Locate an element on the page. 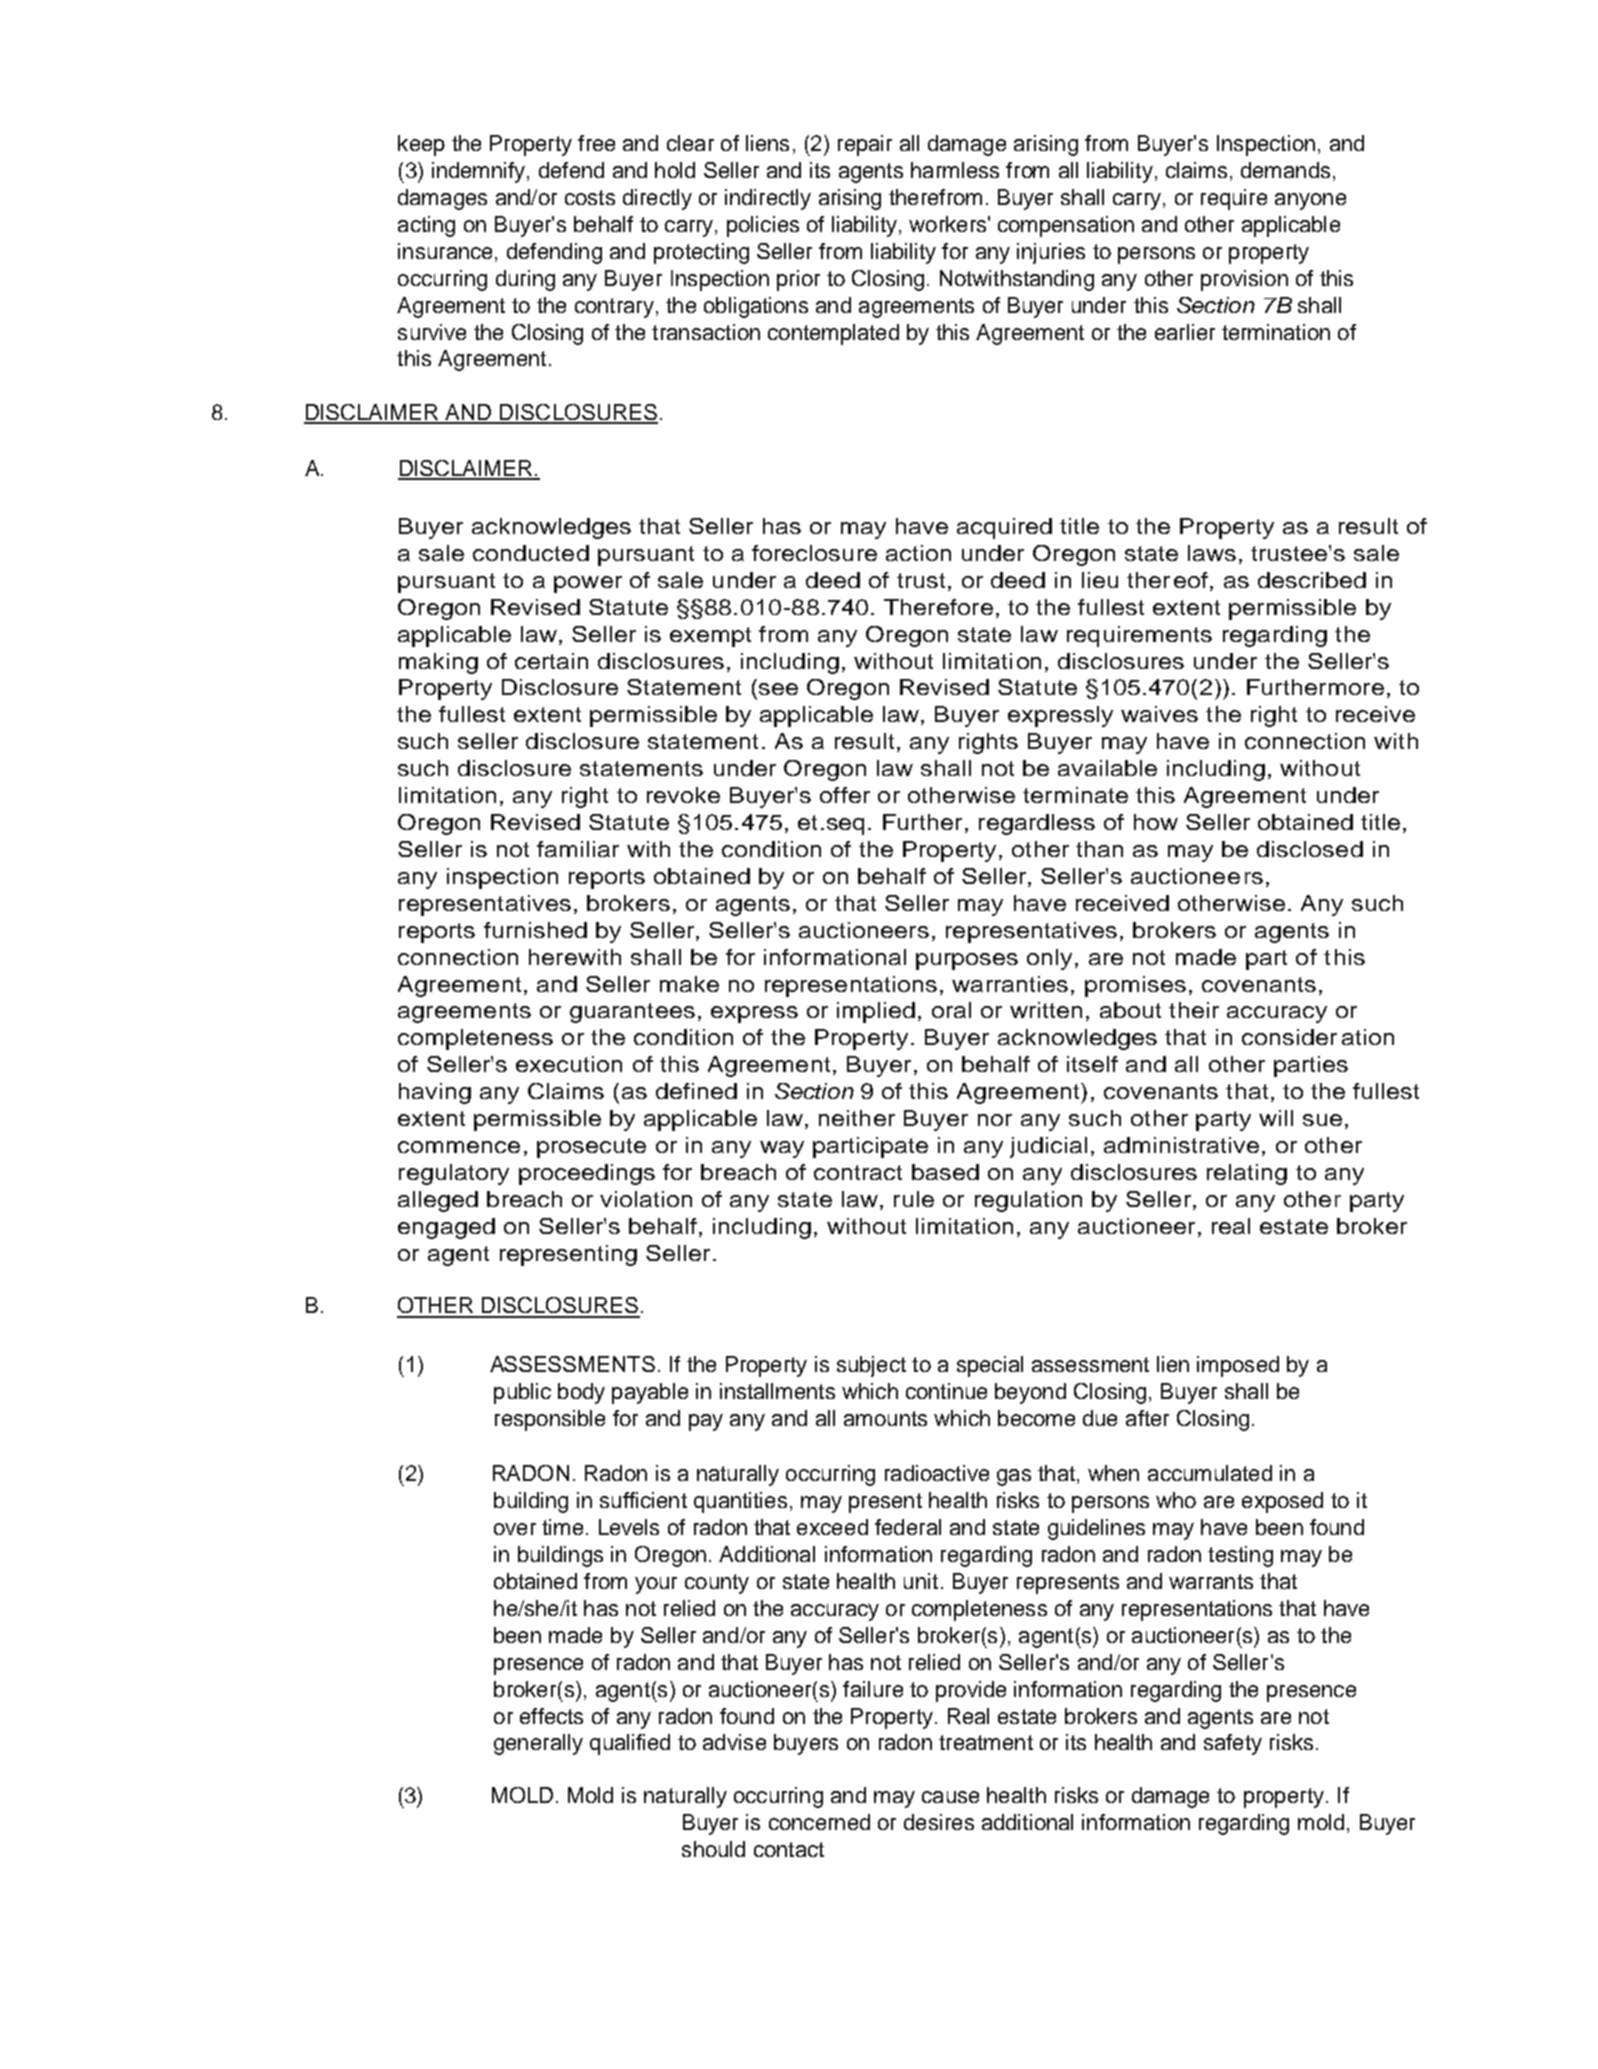 Image resolution: width=1598 pixels, height=2069 pixels. over is located at coordinates (515, 1529).
